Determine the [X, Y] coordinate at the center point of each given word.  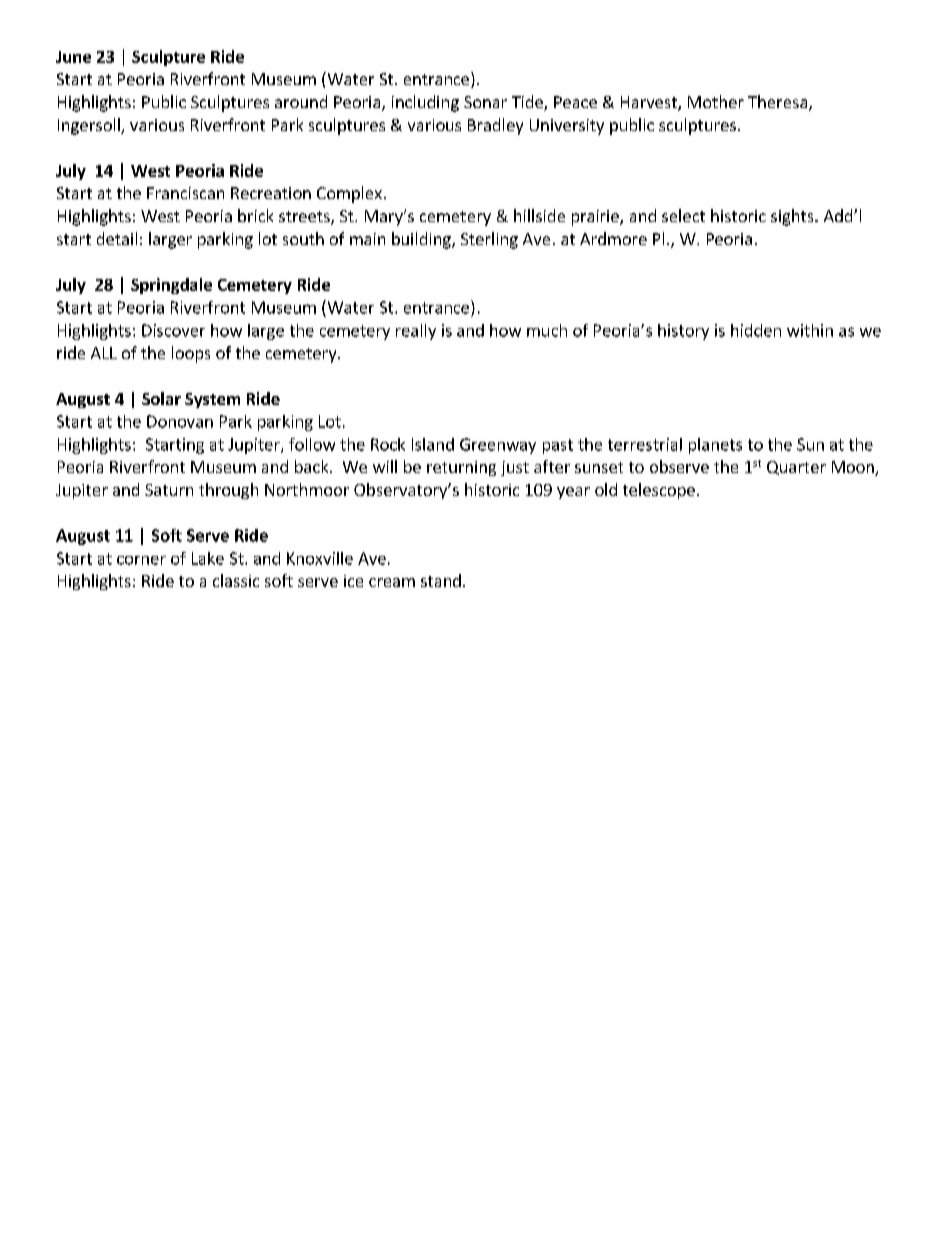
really [416, 332]
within [810, 330]
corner [141, 560]
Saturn [169, 490]
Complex [349, 194]
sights [793, 217]
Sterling [489, 240]
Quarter [796, 468]
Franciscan [185, 193]
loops [191, 354]
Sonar [485, 102]
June [73, 57]
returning [461, 468]
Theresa [777, 101]
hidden [756, 330]
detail [117, 238]
